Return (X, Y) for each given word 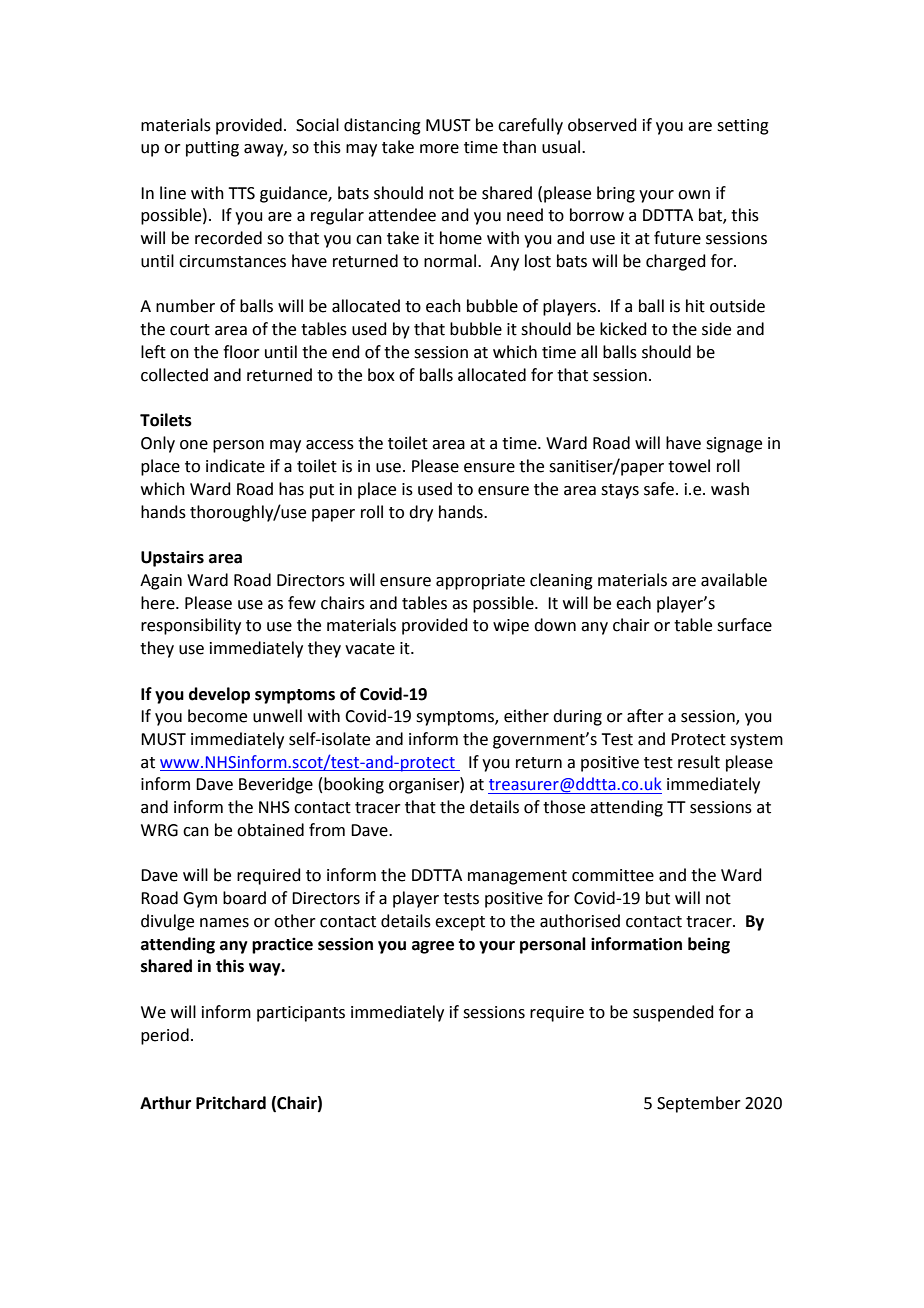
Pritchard (231, 1103)
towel (689, 466)
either (526, 716)
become (217, 716)
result (699, 762)
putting (212, 149)
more (439, 149)
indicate (235, 466)
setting (743, 127)
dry (421, 513)
